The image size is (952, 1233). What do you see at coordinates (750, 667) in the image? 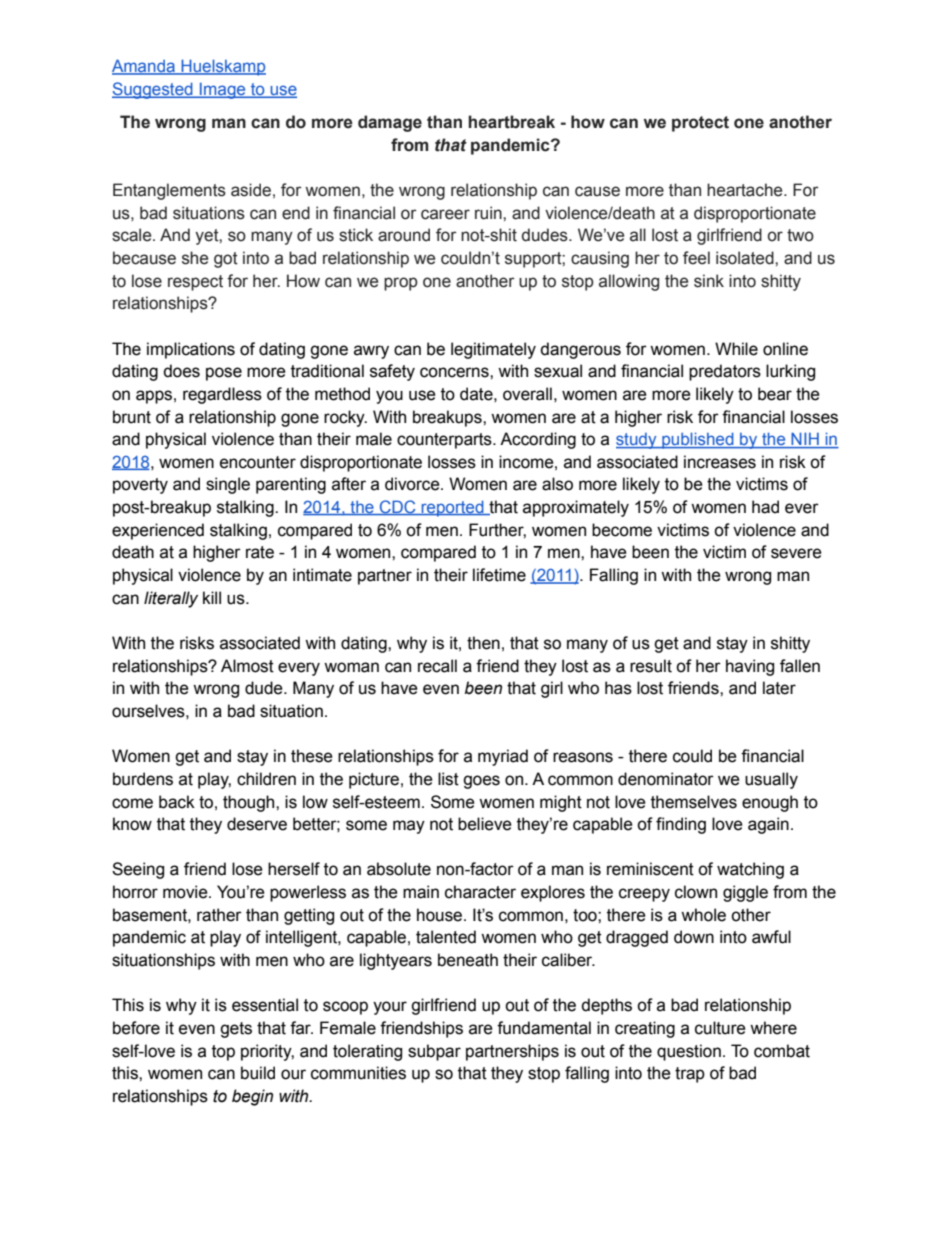
I see `having` at bounding box center [750, 667].
